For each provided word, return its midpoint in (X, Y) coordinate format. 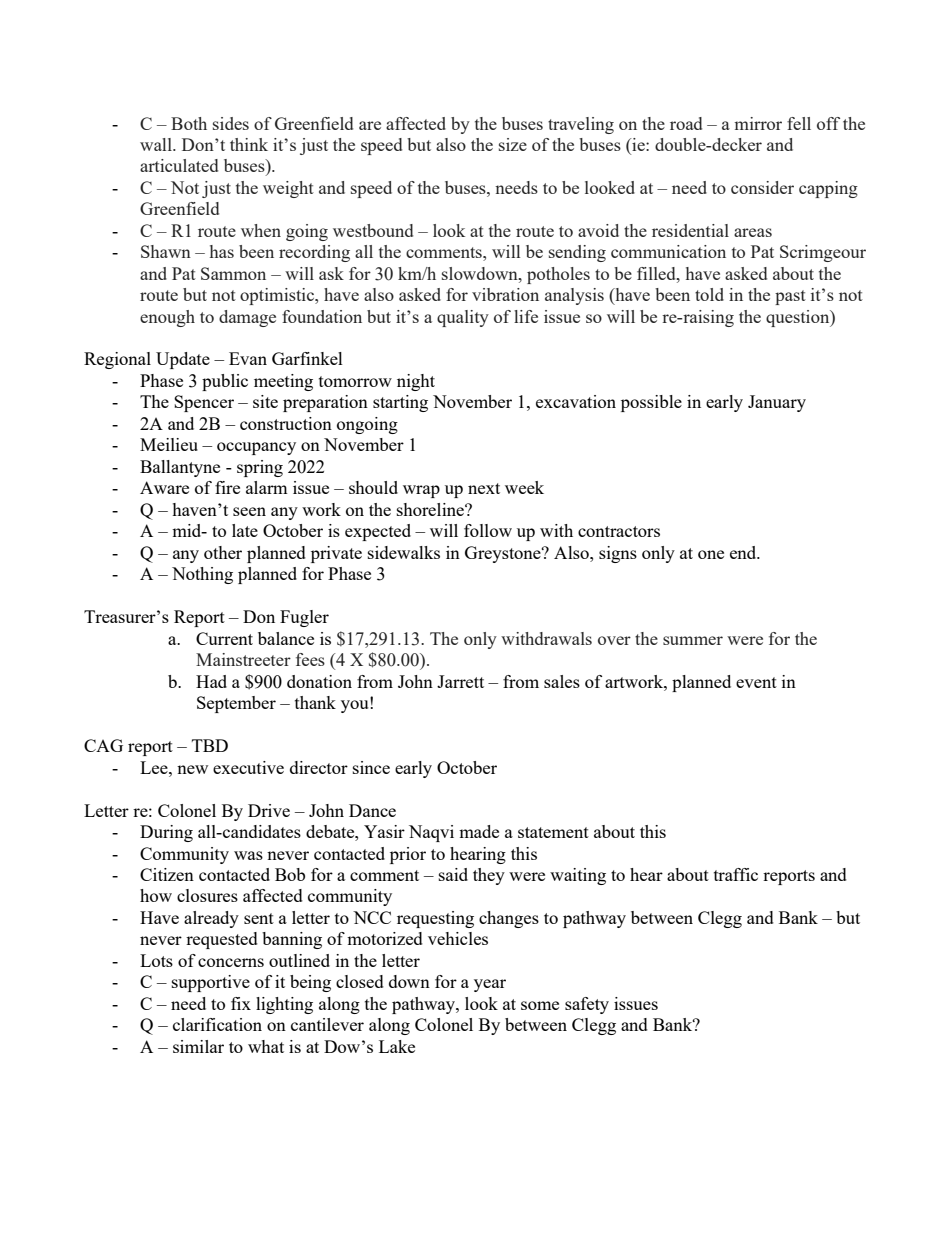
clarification (217, 1024)
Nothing (202, 575)
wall (157, 144)
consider (762, 187)
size (513, 144)
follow (488, 530)
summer (693, 640)
